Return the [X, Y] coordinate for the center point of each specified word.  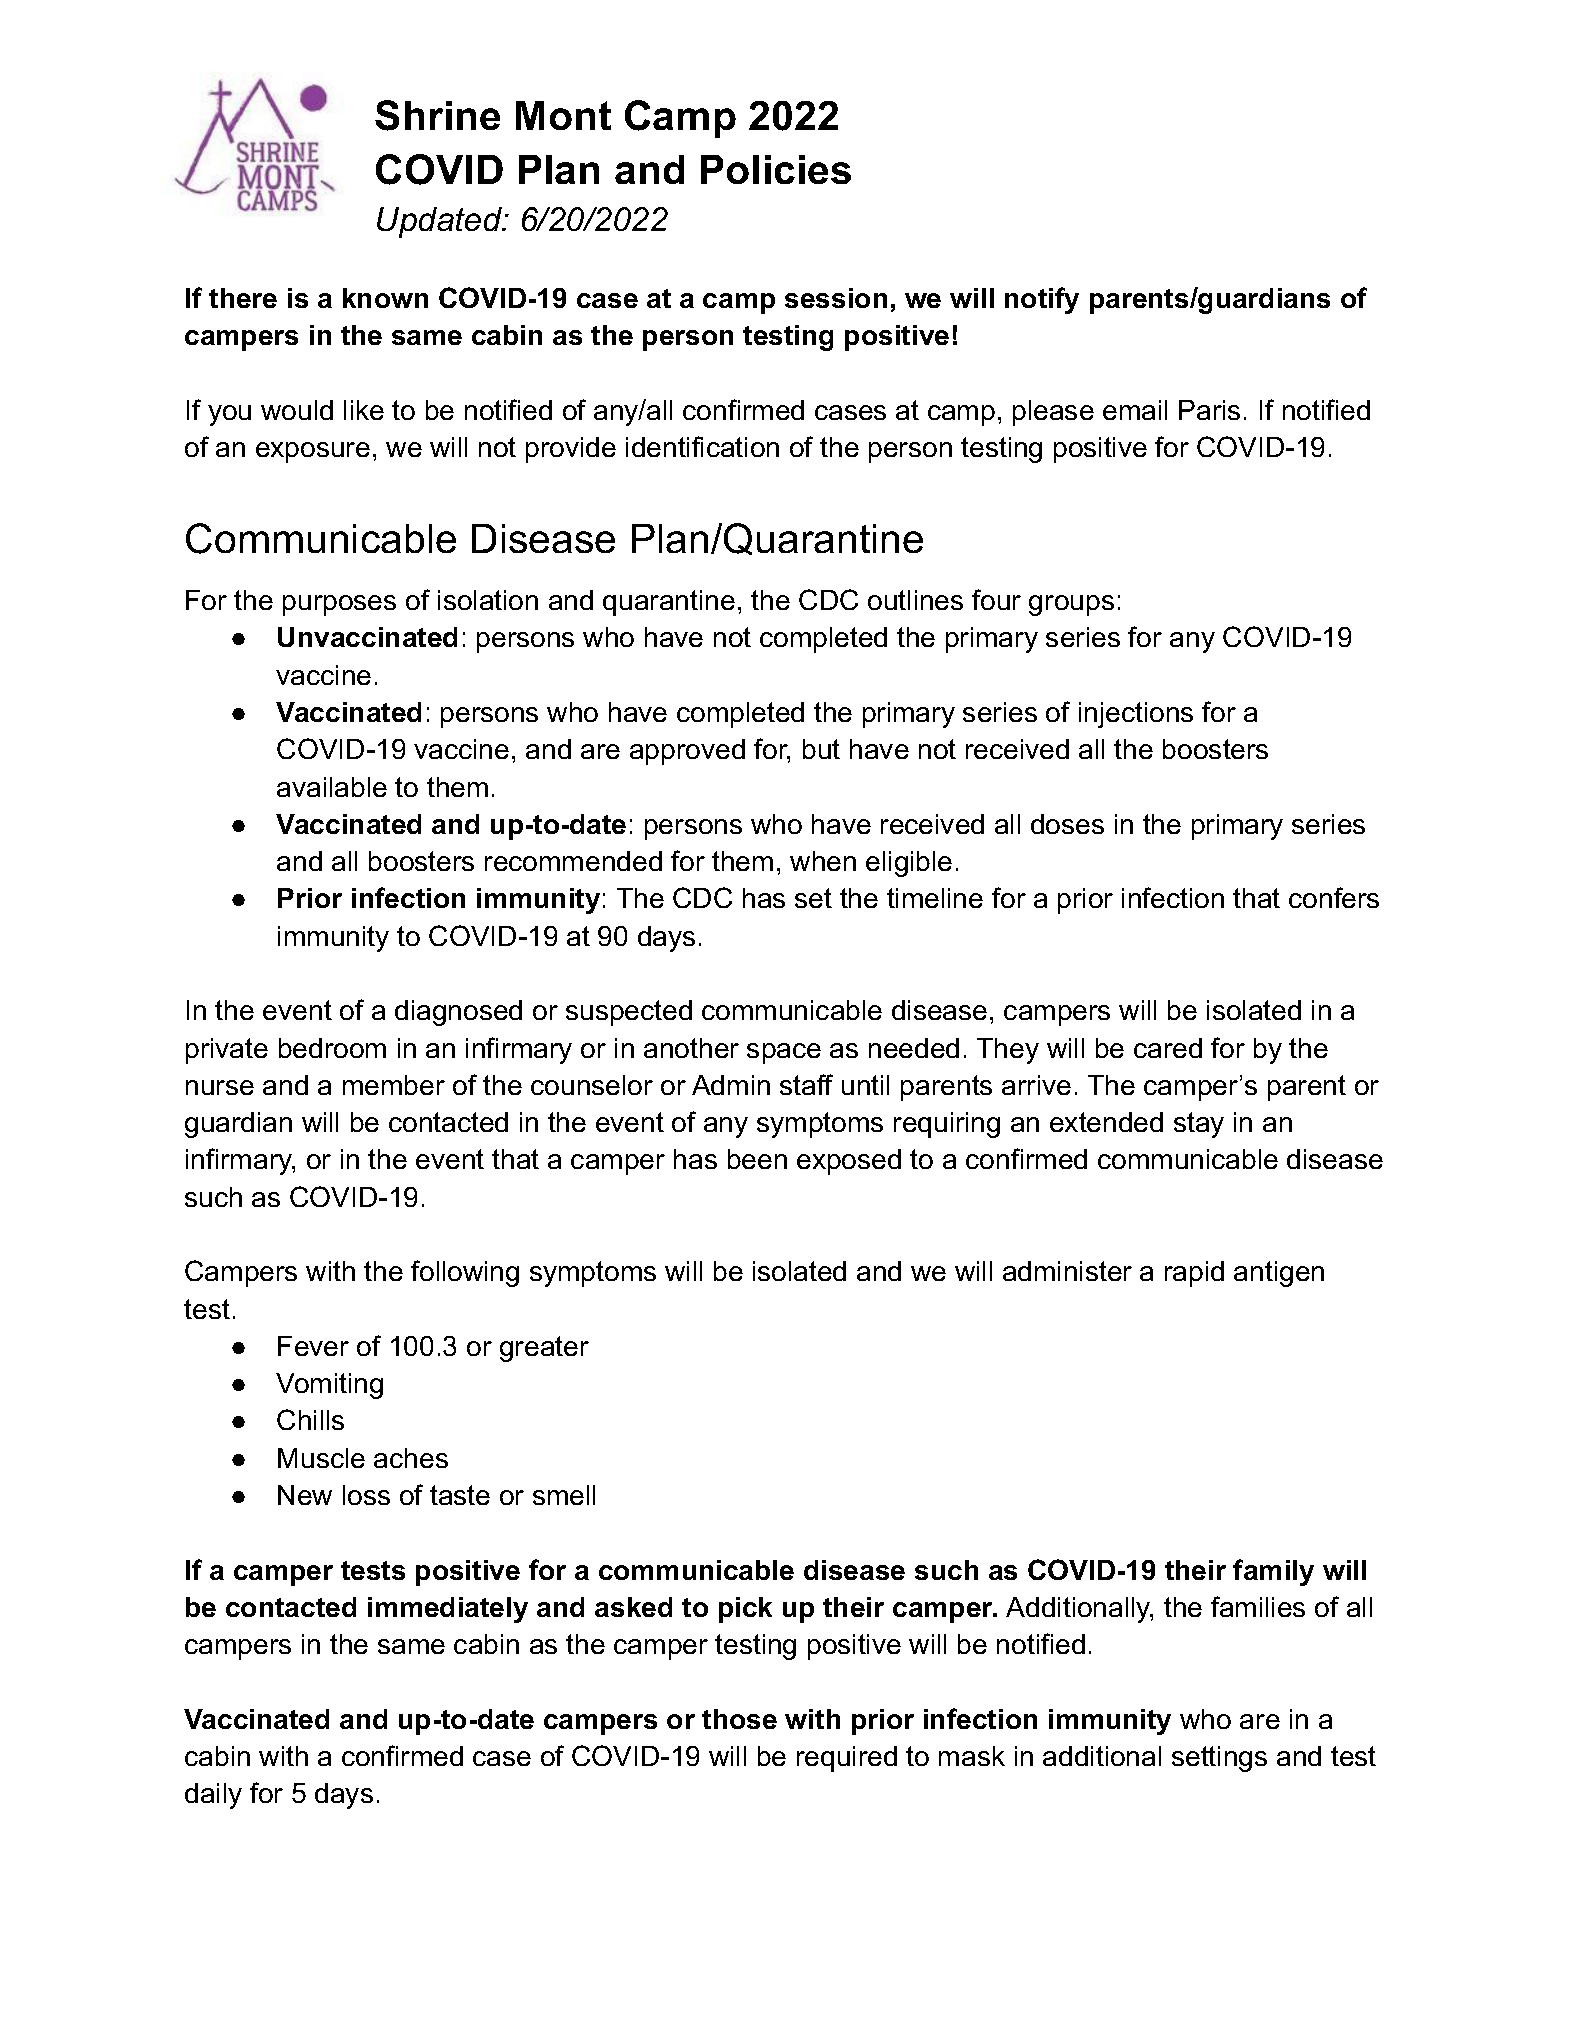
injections [1136, 715]
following [465, 1273]
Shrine [437, 115]
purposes [339, 605]
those [739, 1719]
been [757, 1159]
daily [213, 1796]
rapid [1194, 1274]
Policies [776, 169]
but [821, 749]
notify [1042, 300]
